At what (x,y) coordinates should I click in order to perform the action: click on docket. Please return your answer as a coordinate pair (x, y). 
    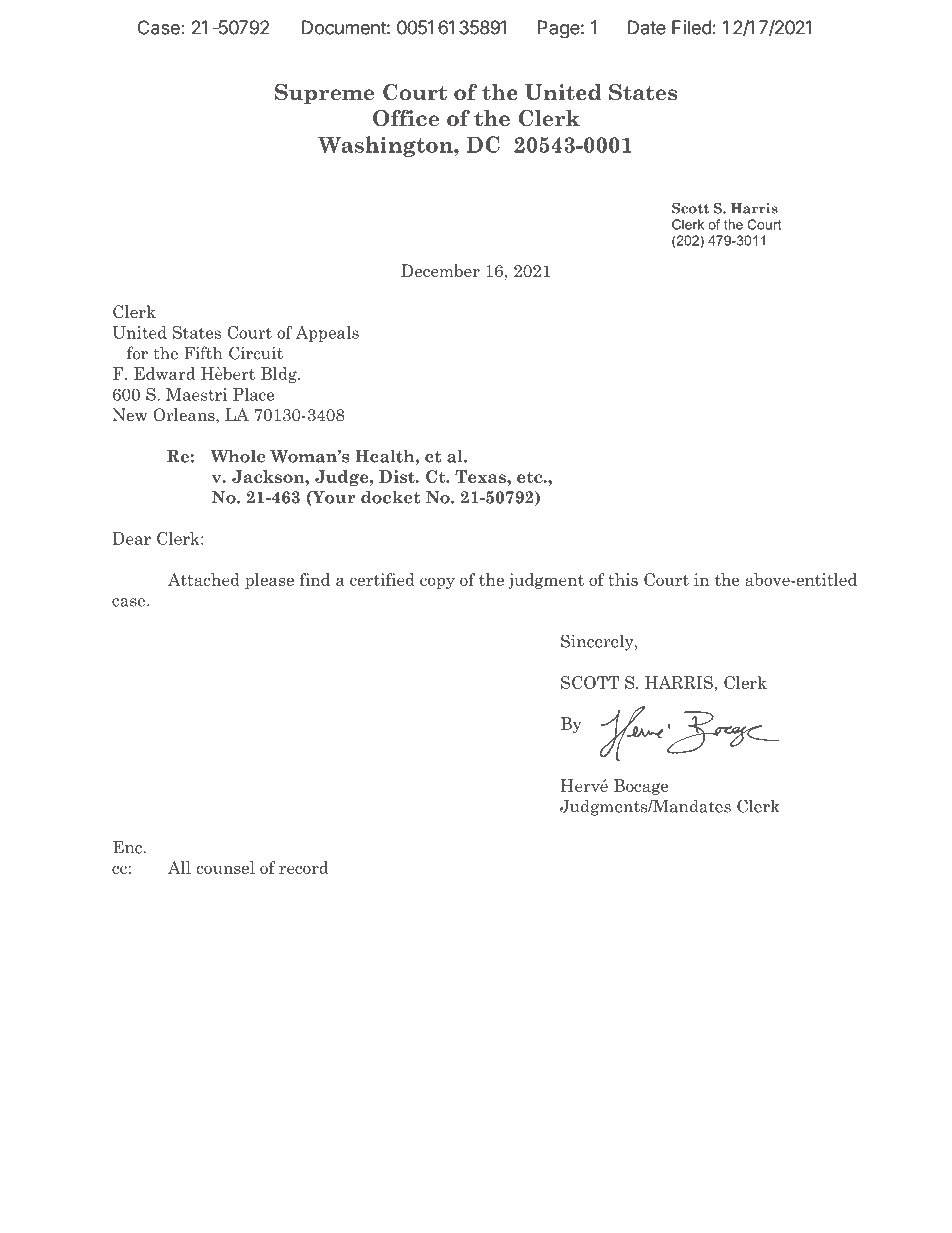
    Looking at the image, I should click on (390, 497).
